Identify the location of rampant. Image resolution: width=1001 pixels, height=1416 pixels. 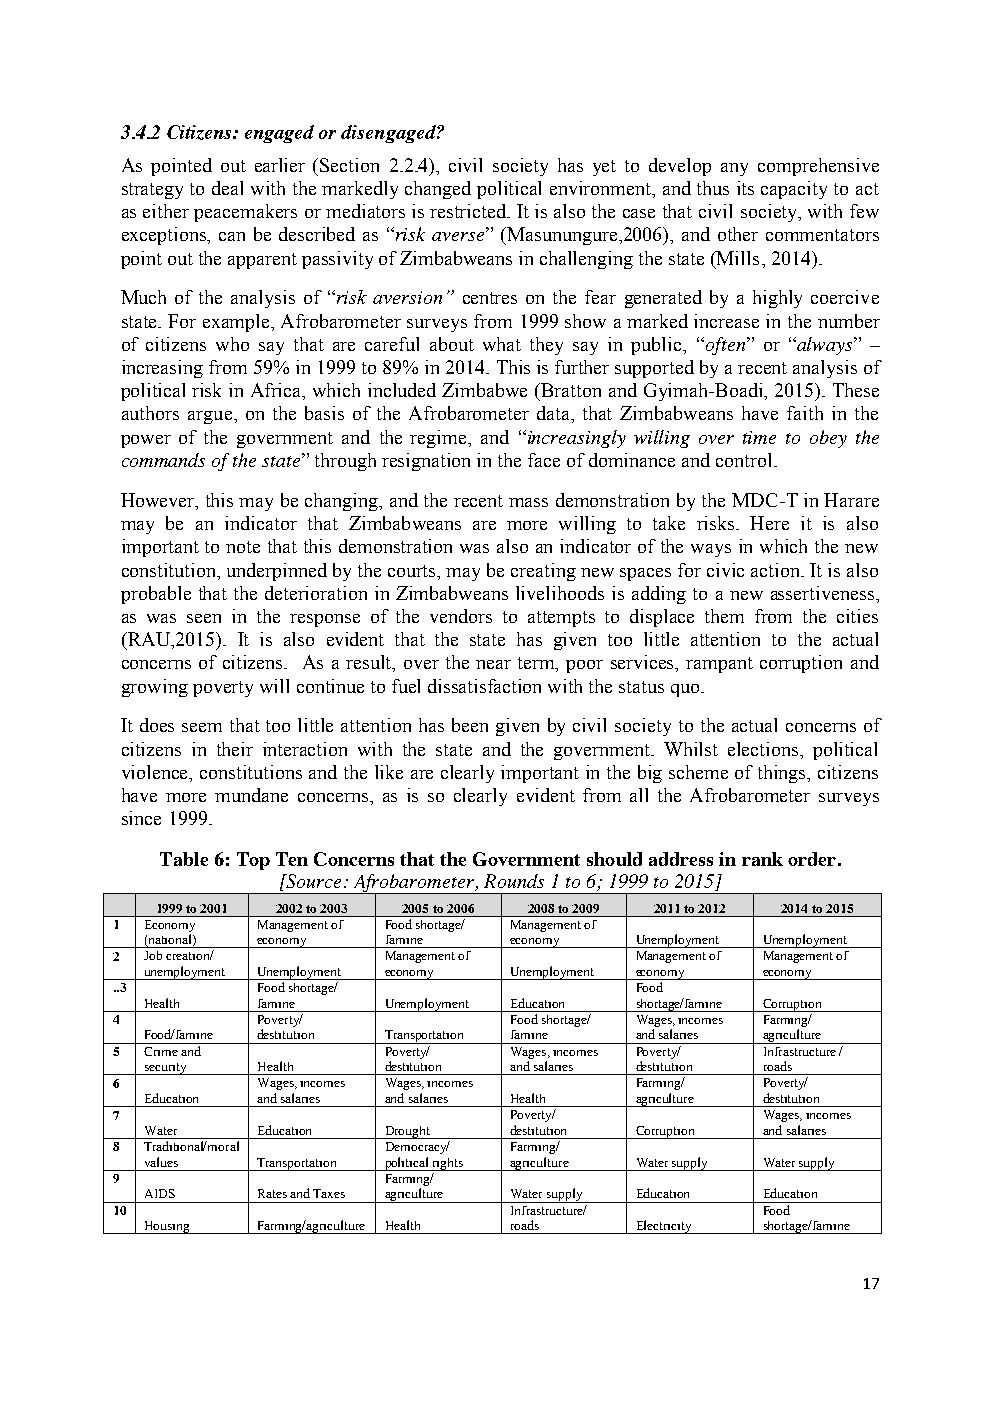
(719, 665).
